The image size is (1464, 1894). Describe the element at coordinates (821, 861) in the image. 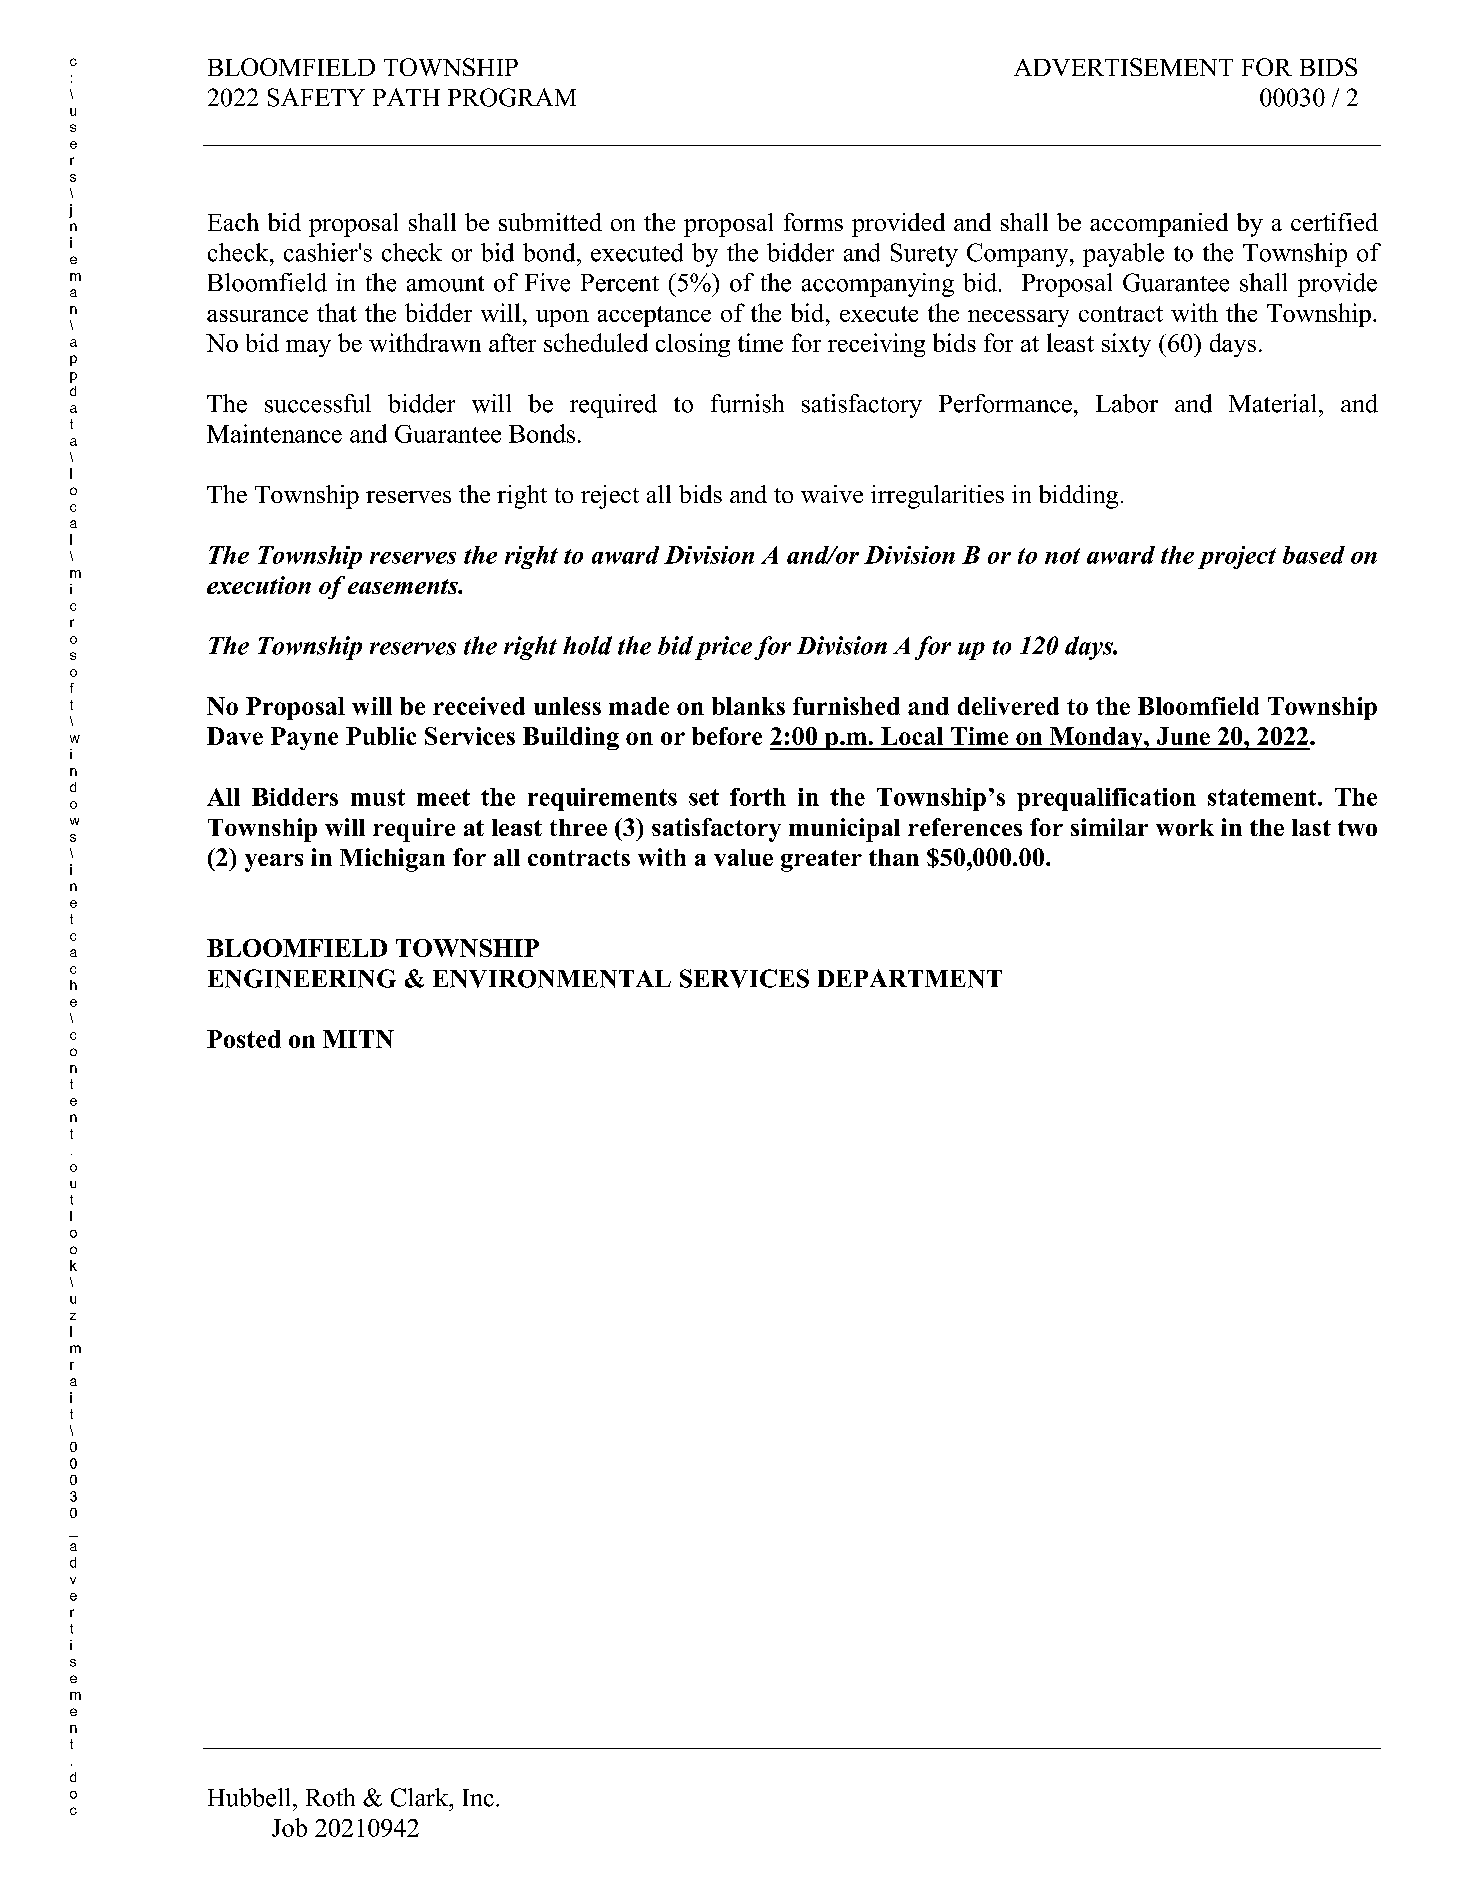

I see `greater` at that location.
